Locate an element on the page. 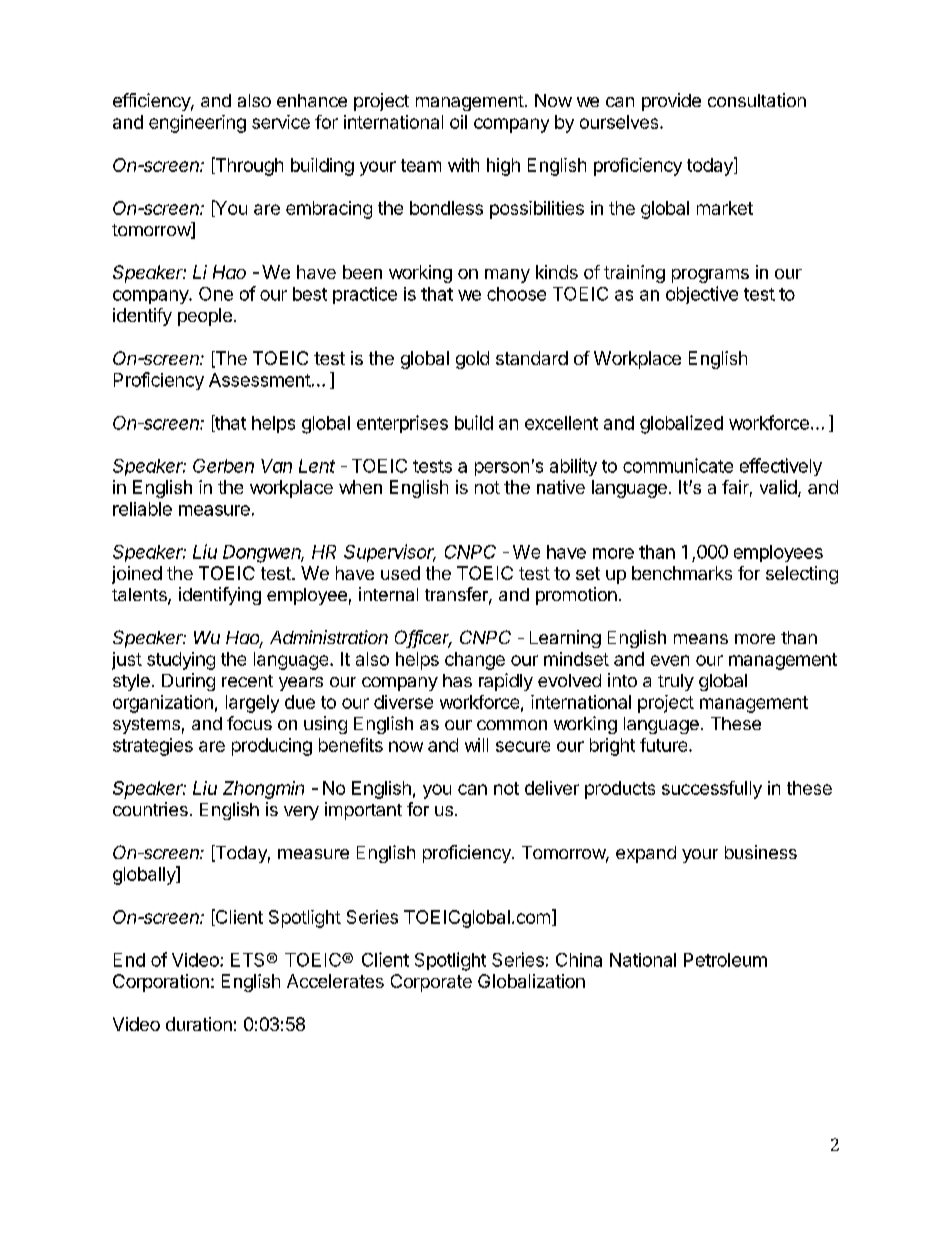  countries is located at coordinates (150, 809).
